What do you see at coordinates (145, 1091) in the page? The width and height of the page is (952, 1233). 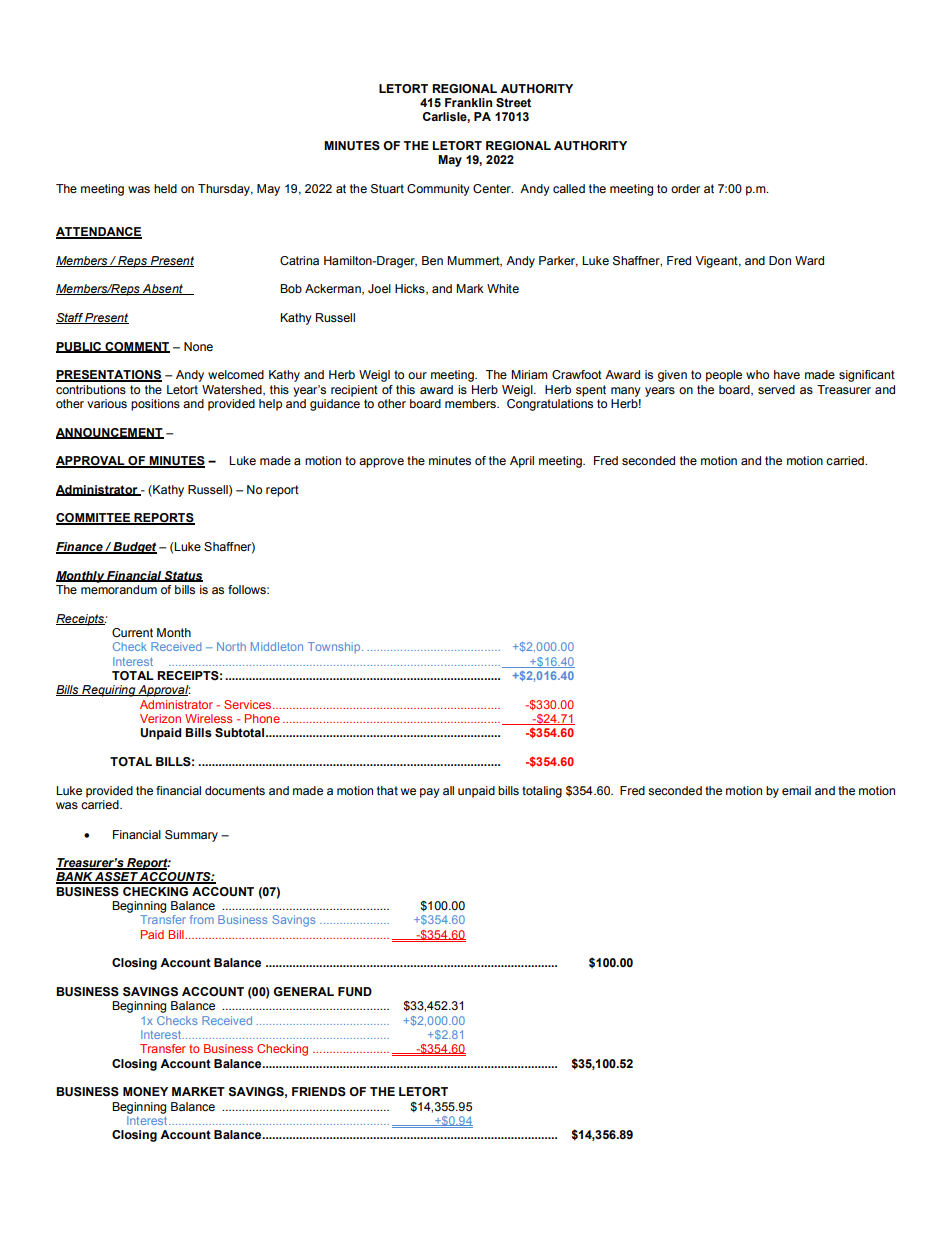 I see `MONEY` at bounding box center [145, 1091].
